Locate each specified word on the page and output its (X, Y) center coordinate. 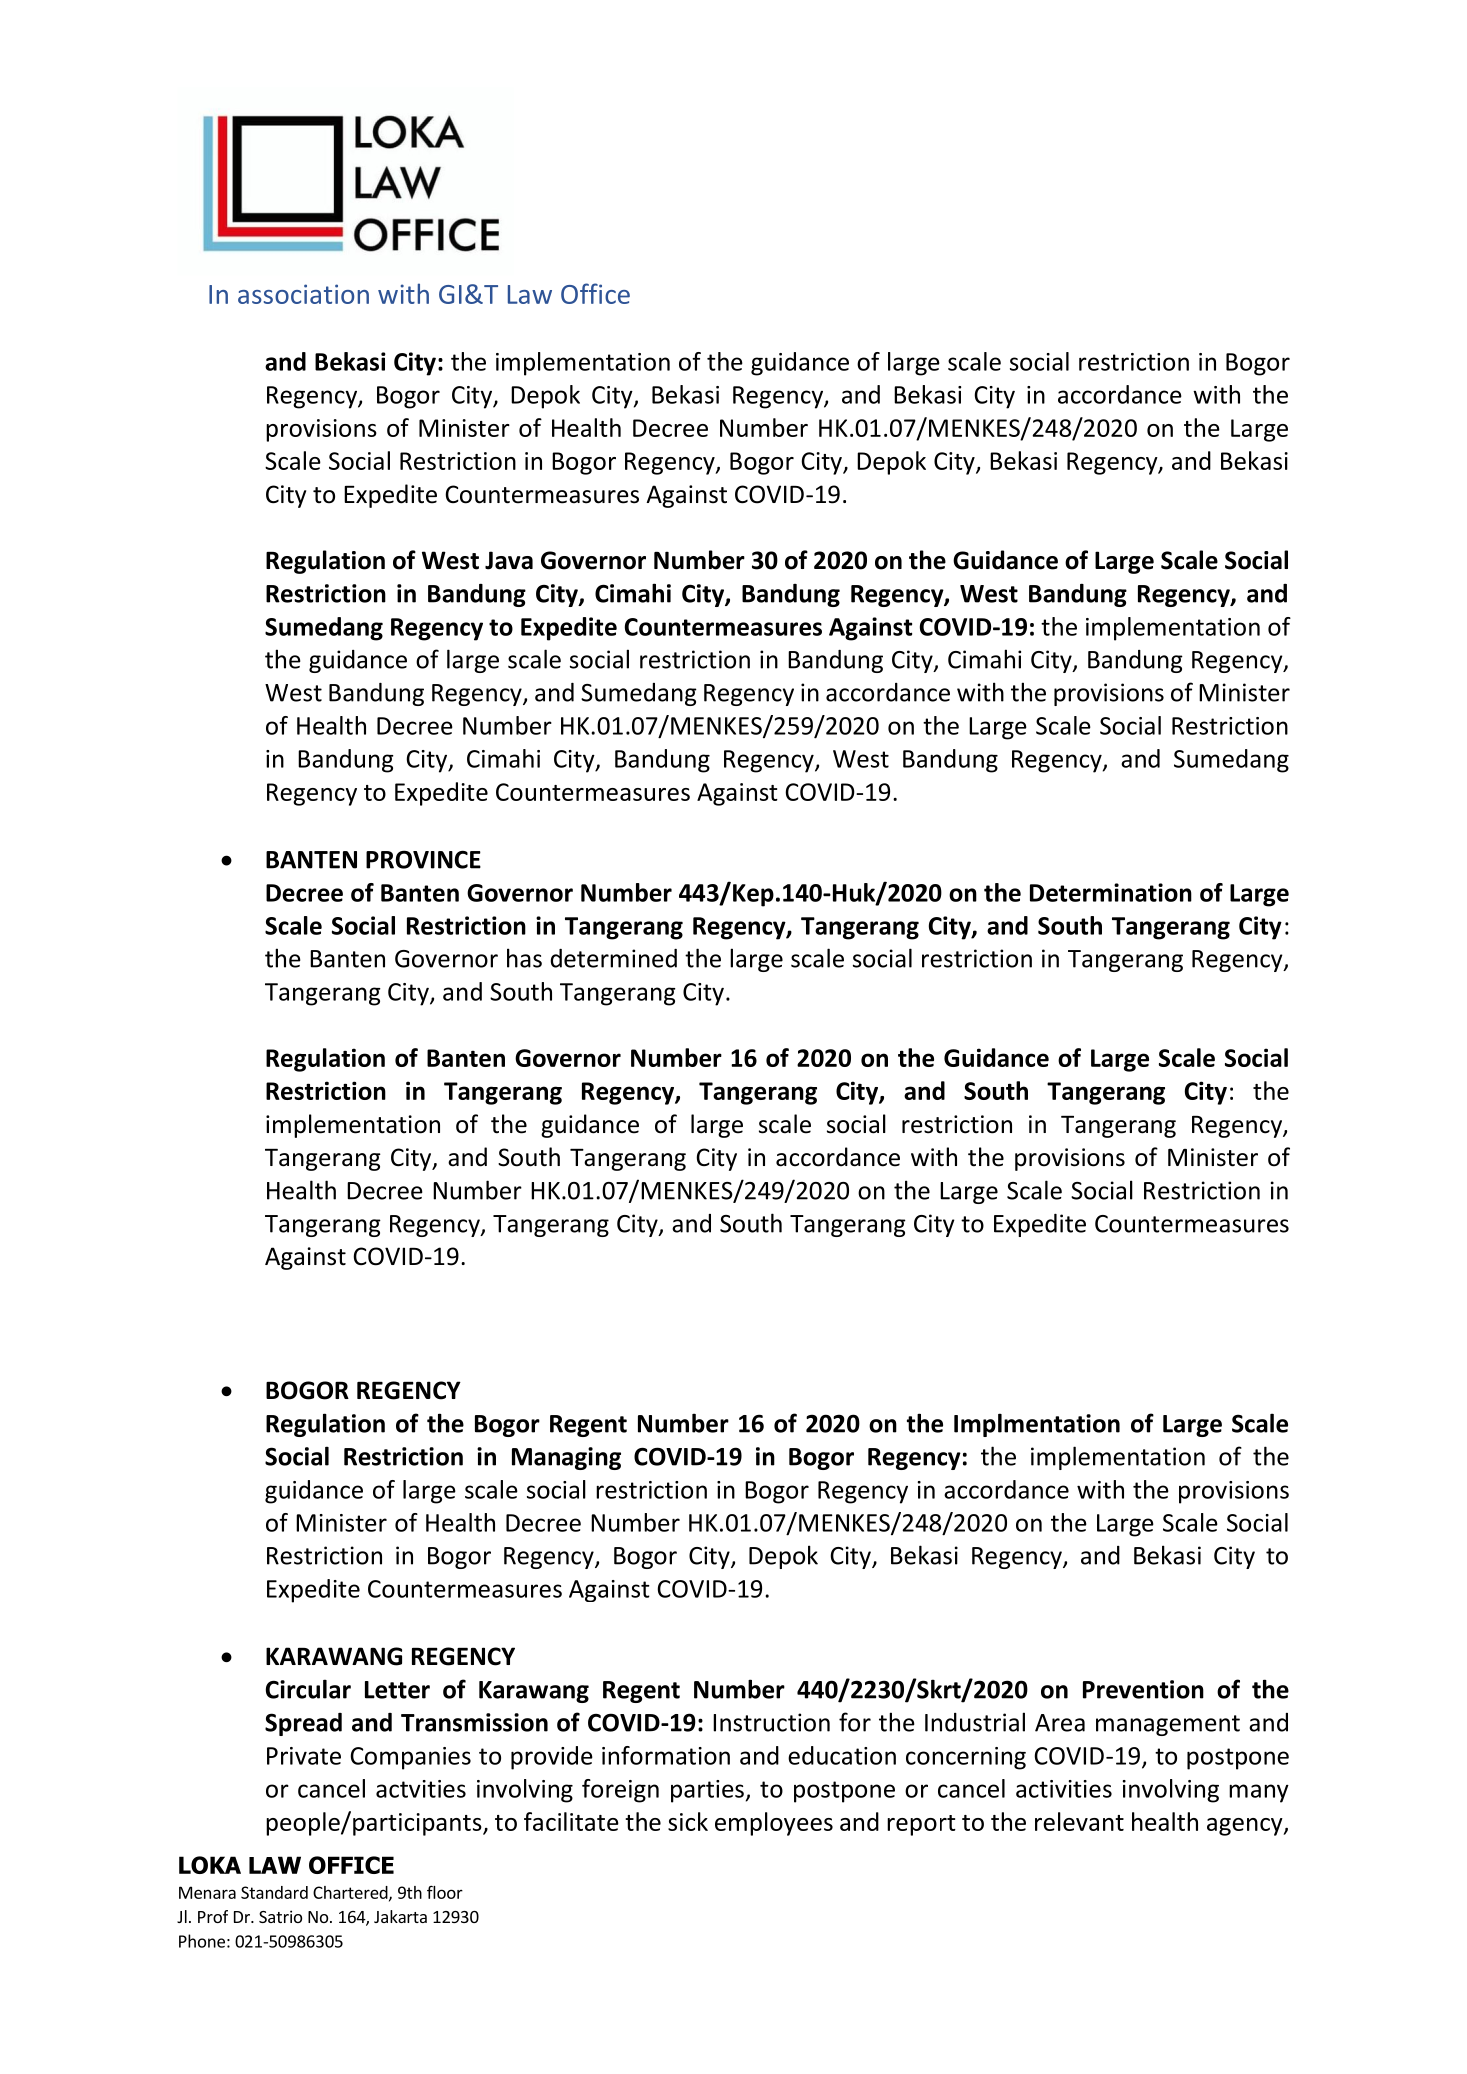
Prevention (1143, 1689)
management (1168, 1725)
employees (774, 1824)
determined (613, 958)
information (666, 1755)
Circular (308, 1689)
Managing (566, 1458)
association (303, 294)
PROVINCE (423, 859)
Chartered (351, 1893)
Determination (1111, 892)
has (524, 958)
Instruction (771, 1722)
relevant (1079, 1821)
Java (509, 560)
